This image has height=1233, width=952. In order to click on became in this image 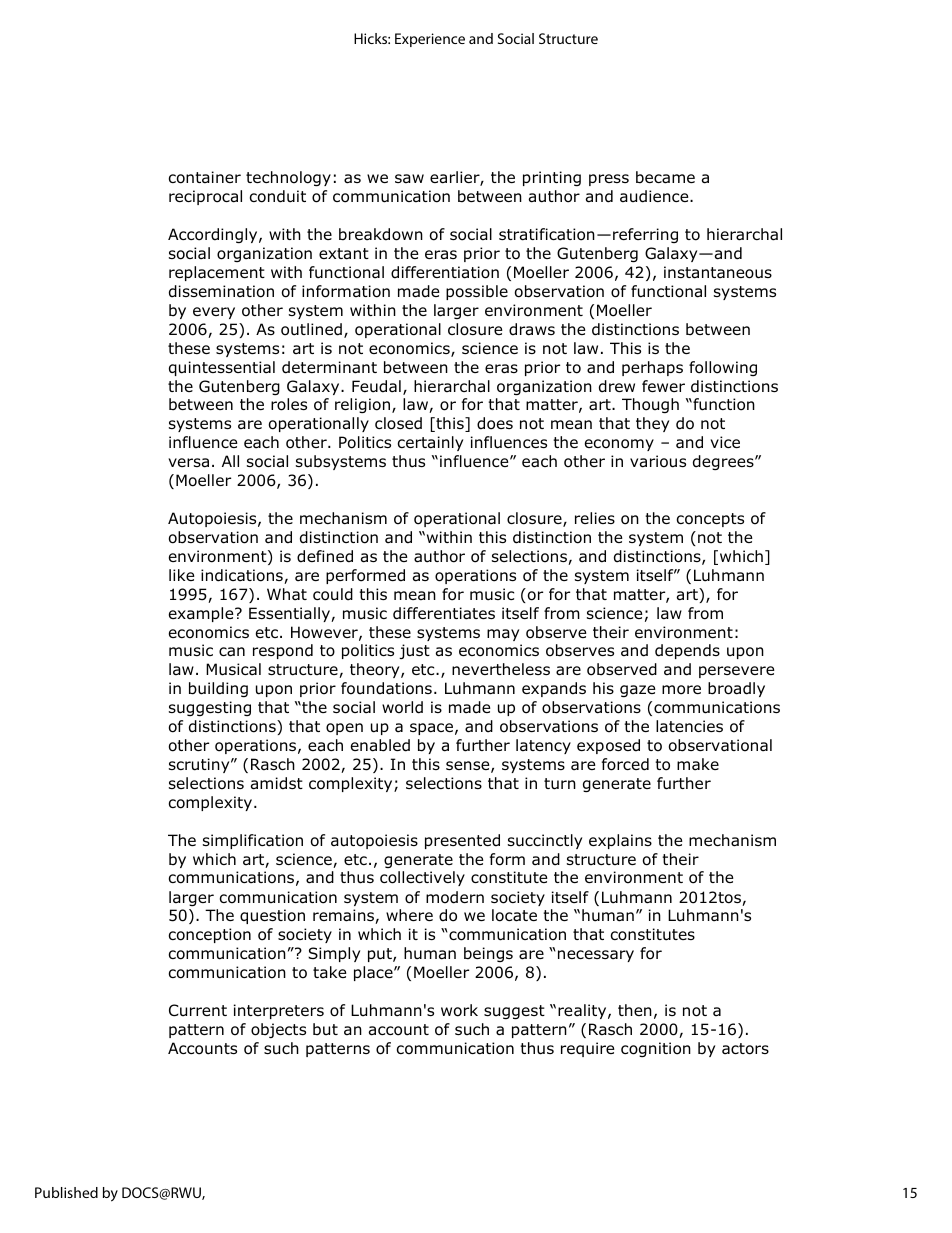, I will do `click(665, 177)`.
